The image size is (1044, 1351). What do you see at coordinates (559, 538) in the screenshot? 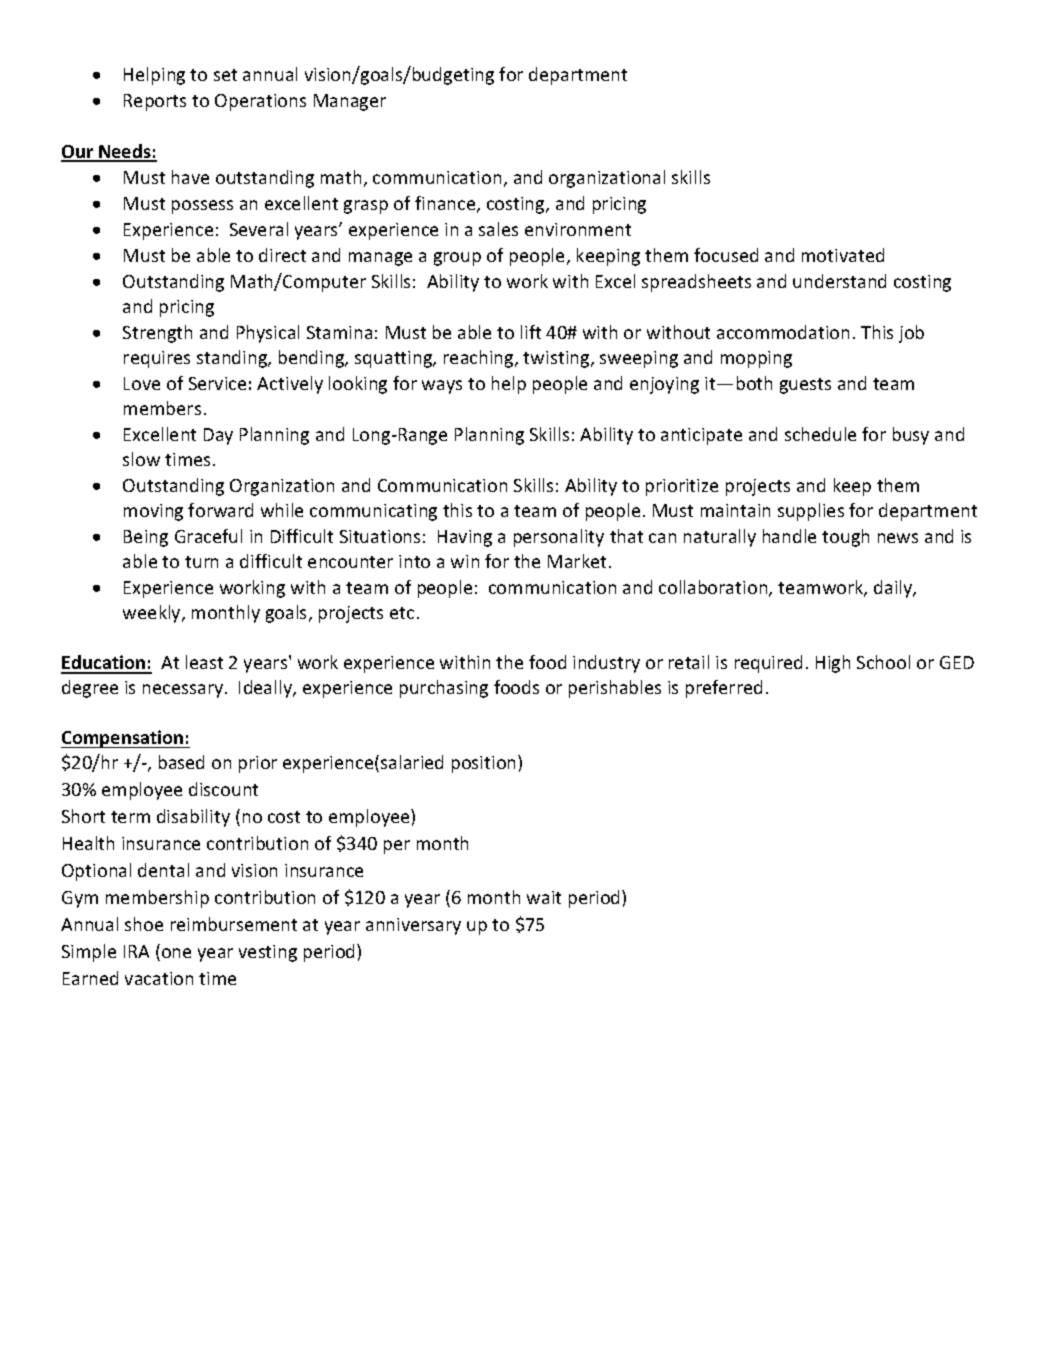
I see `personality` at bounding box center [559, 538].
